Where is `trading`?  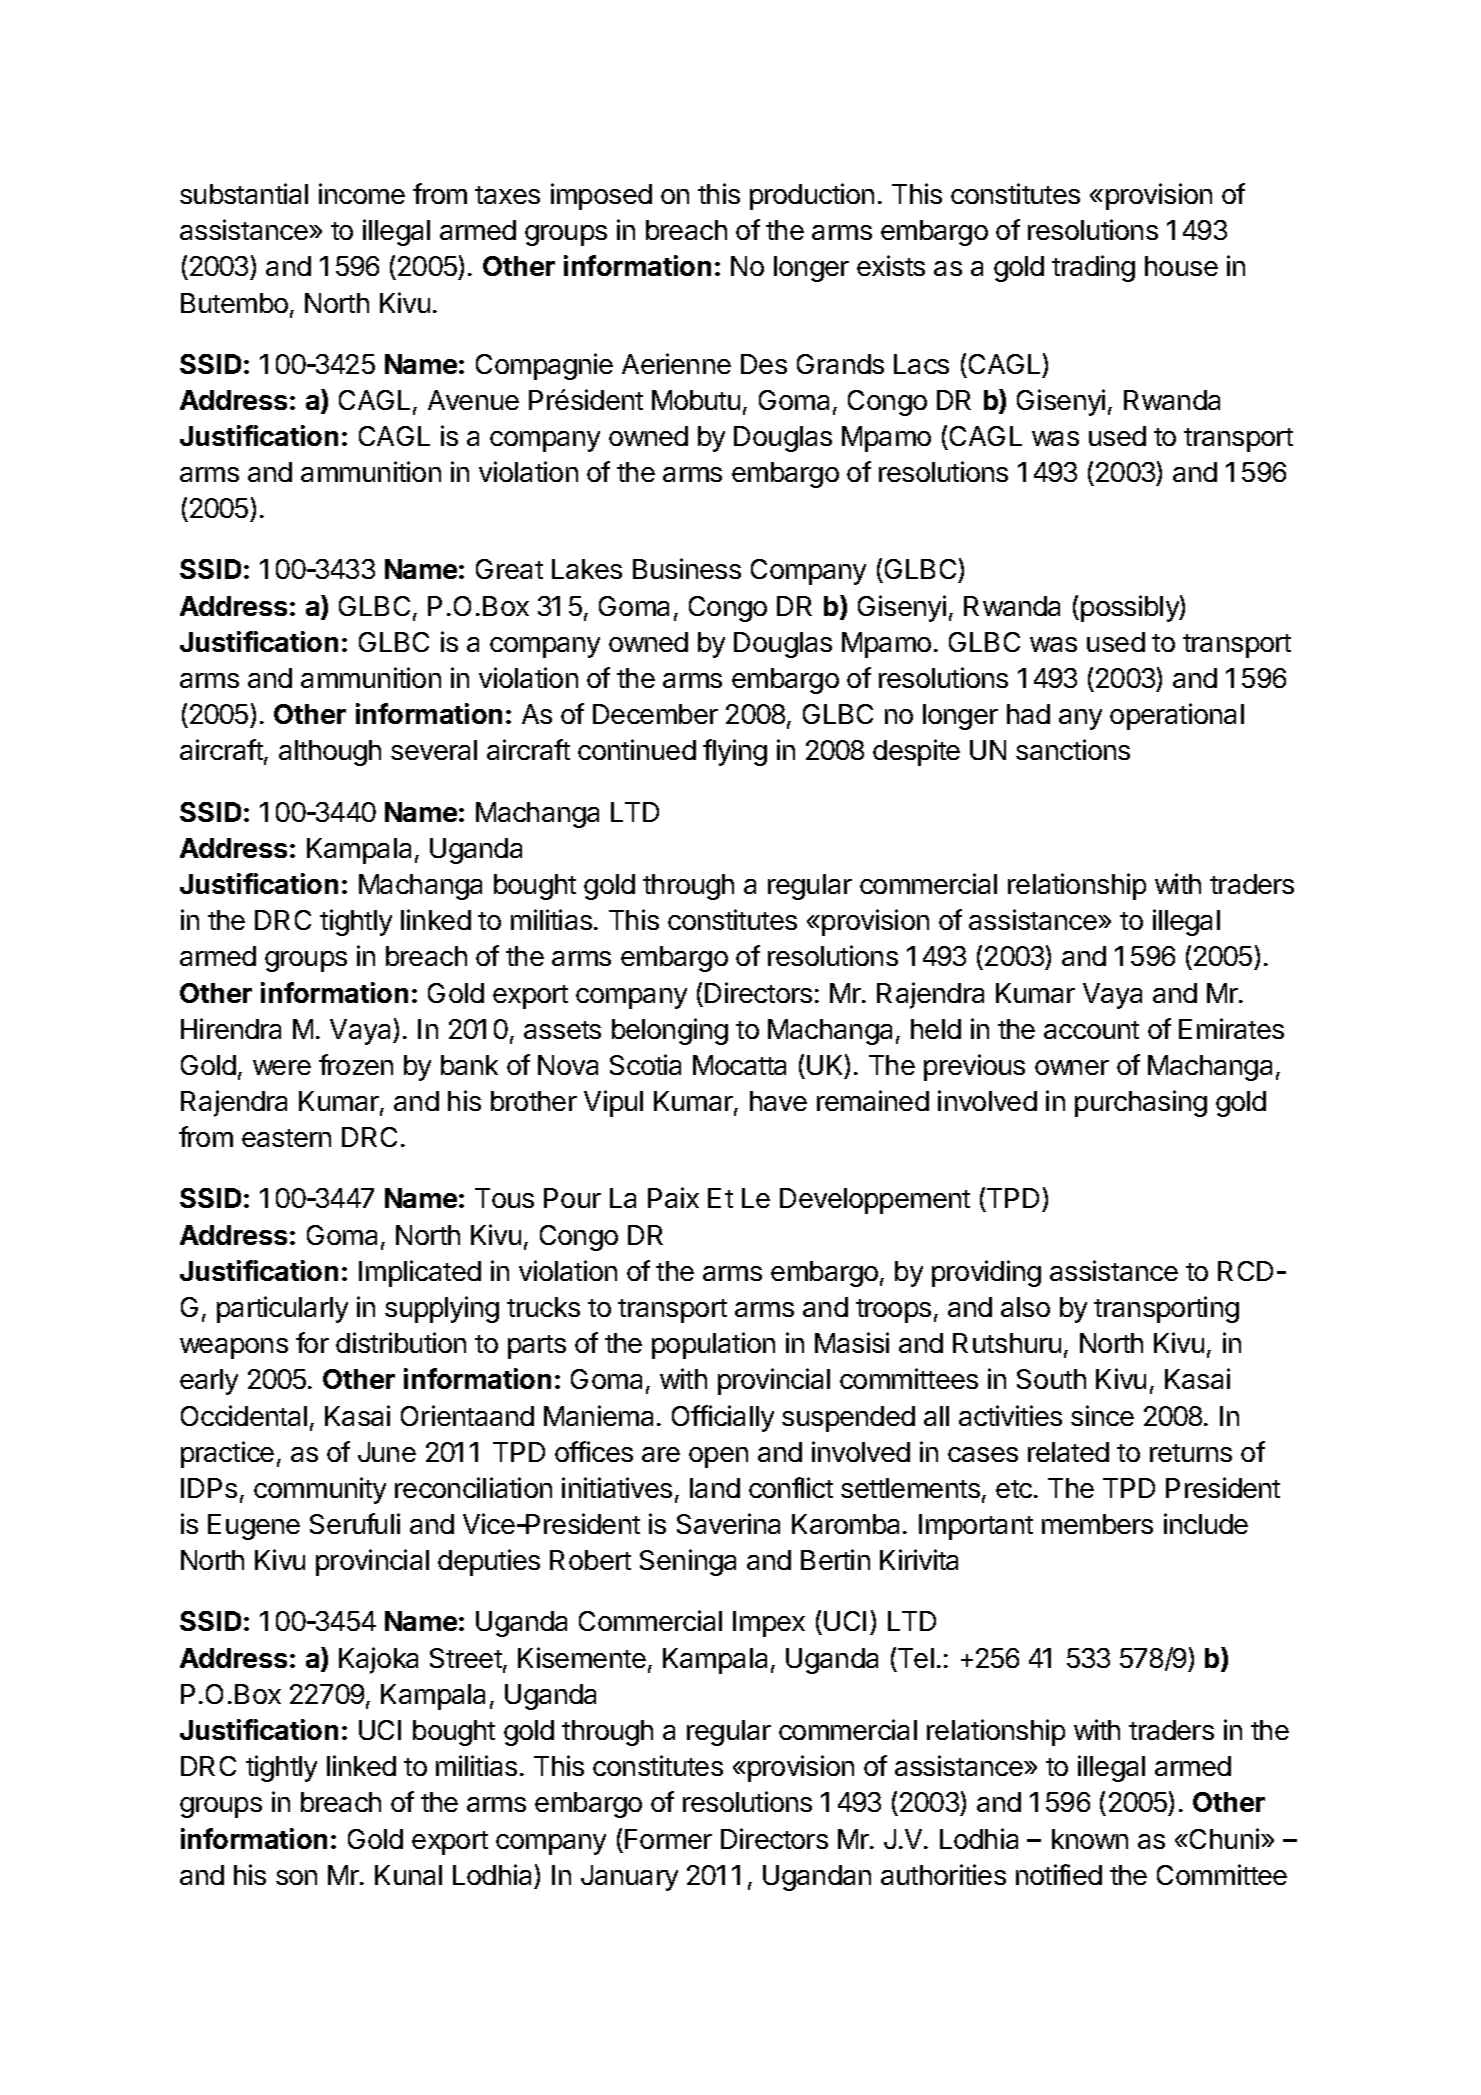 trading is located at coordinates (1093, 268).
